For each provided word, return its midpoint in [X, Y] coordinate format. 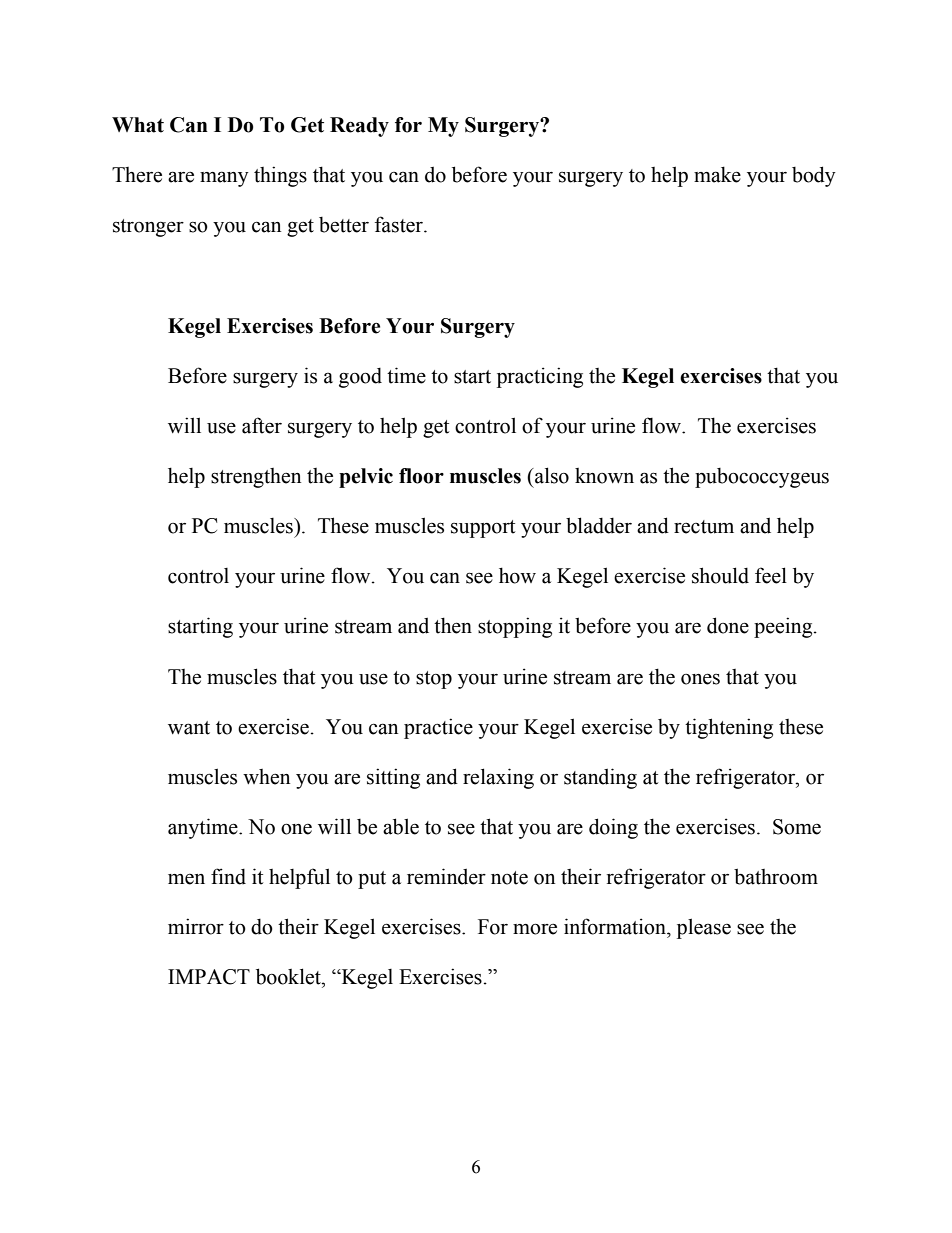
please [704, 928]
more [535, 929]
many [224, 179]
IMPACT [209, 977]
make [717, 174]
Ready [359, 127]
